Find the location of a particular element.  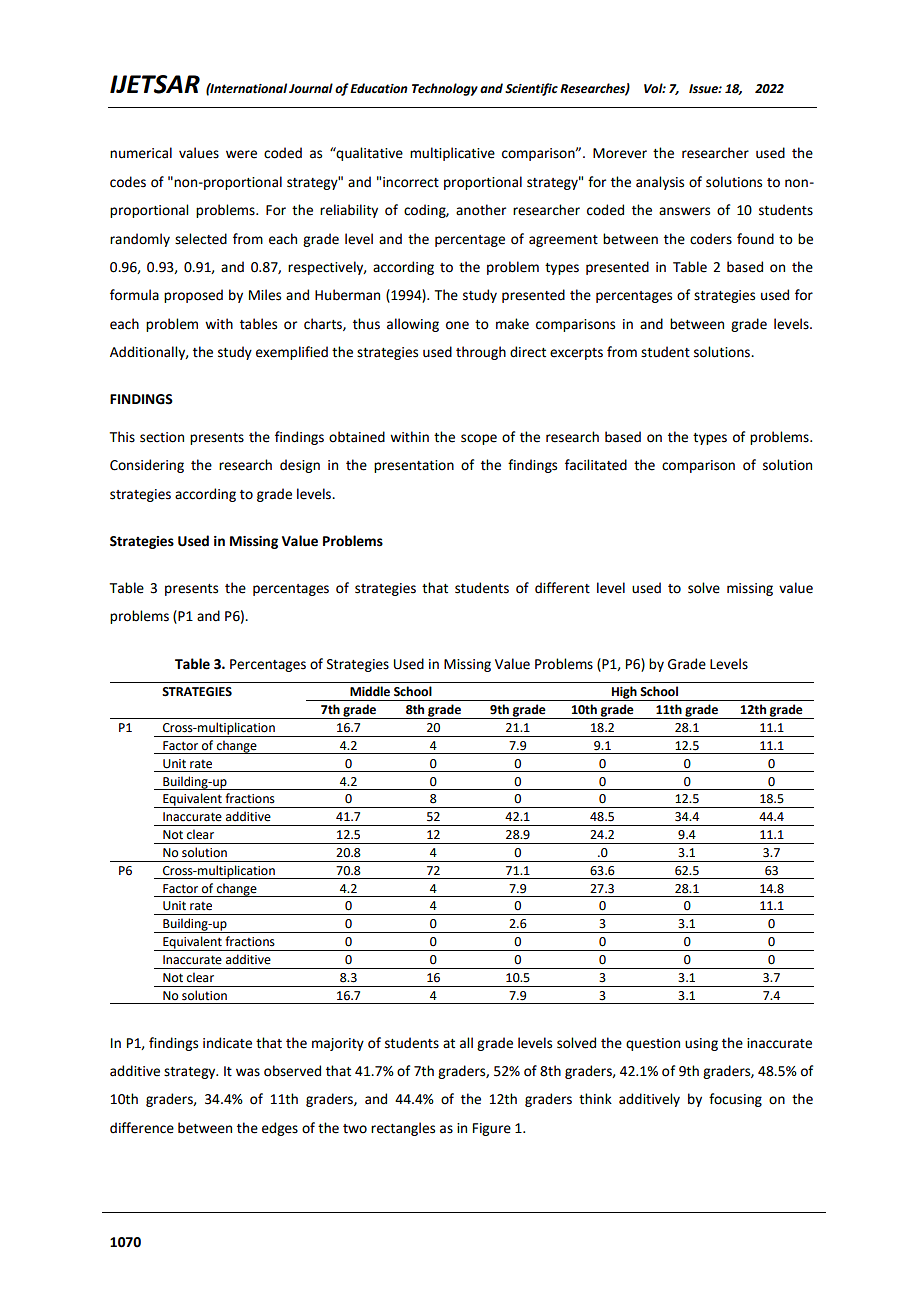

analysis is located at coordinates (660, 183).
